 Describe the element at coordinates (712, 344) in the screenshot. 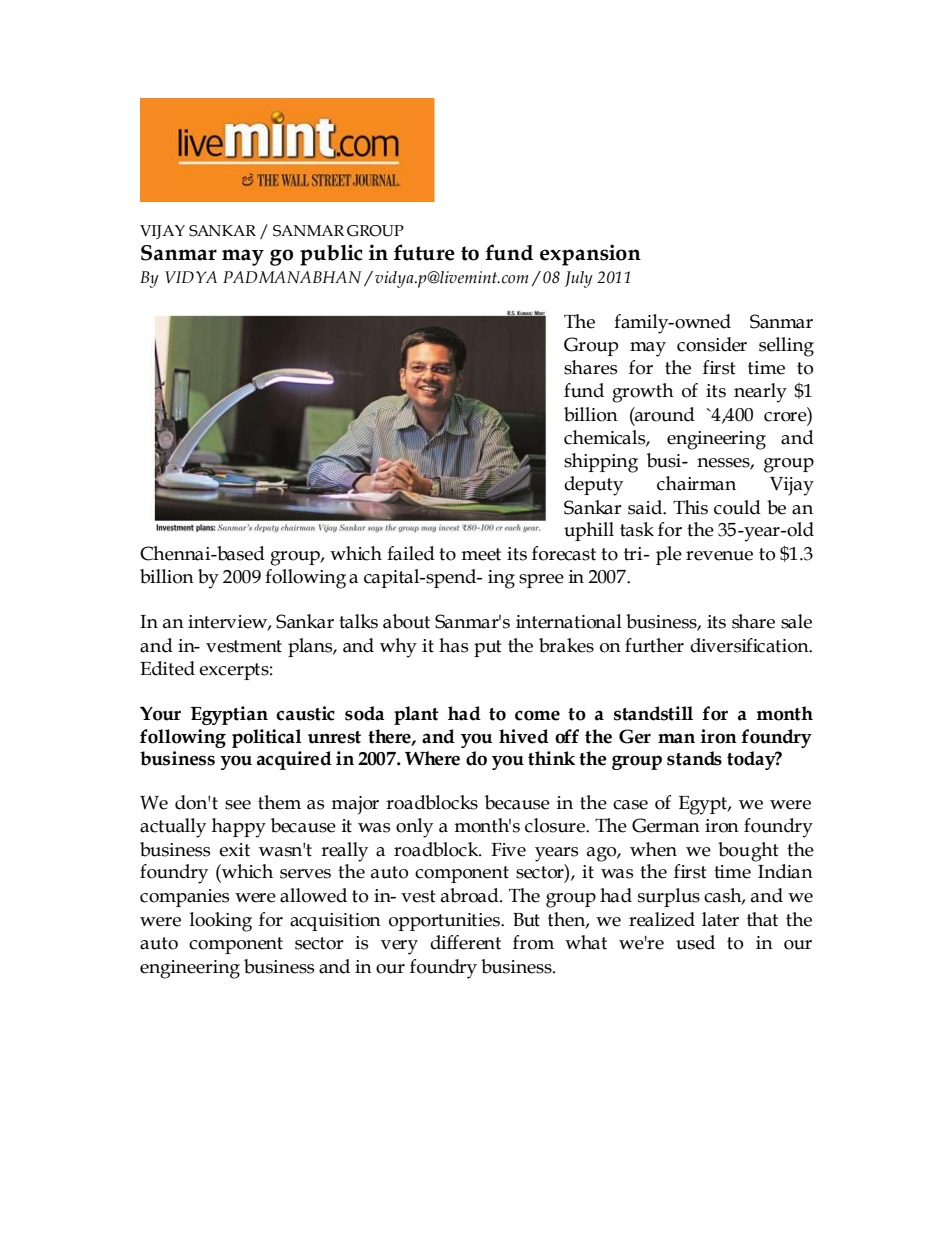

I see `consider` at that location.
